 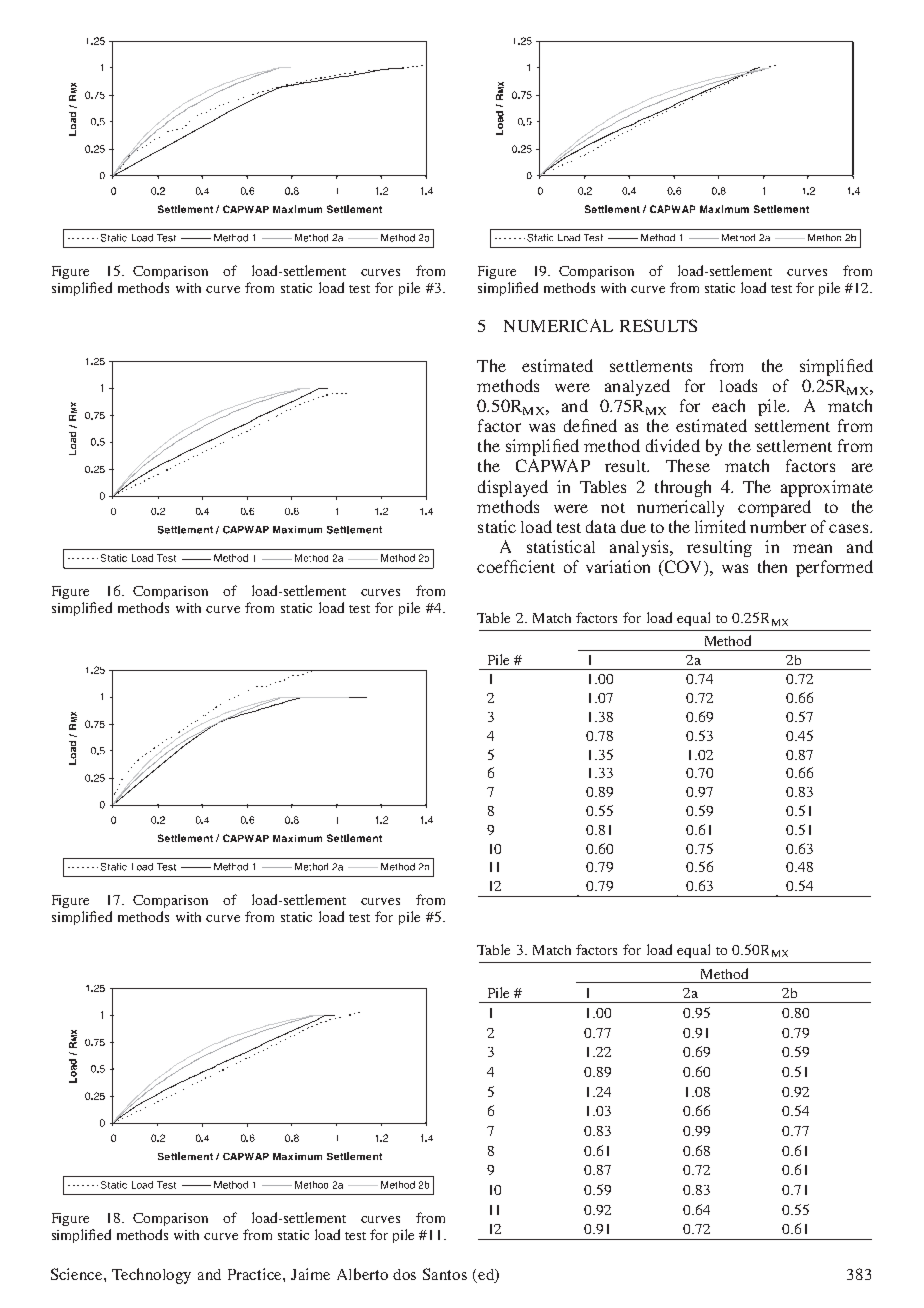 What do you see at coordinates (151, 1276) in the document?
I see `Technology` at bounding box center [151, 1276].
